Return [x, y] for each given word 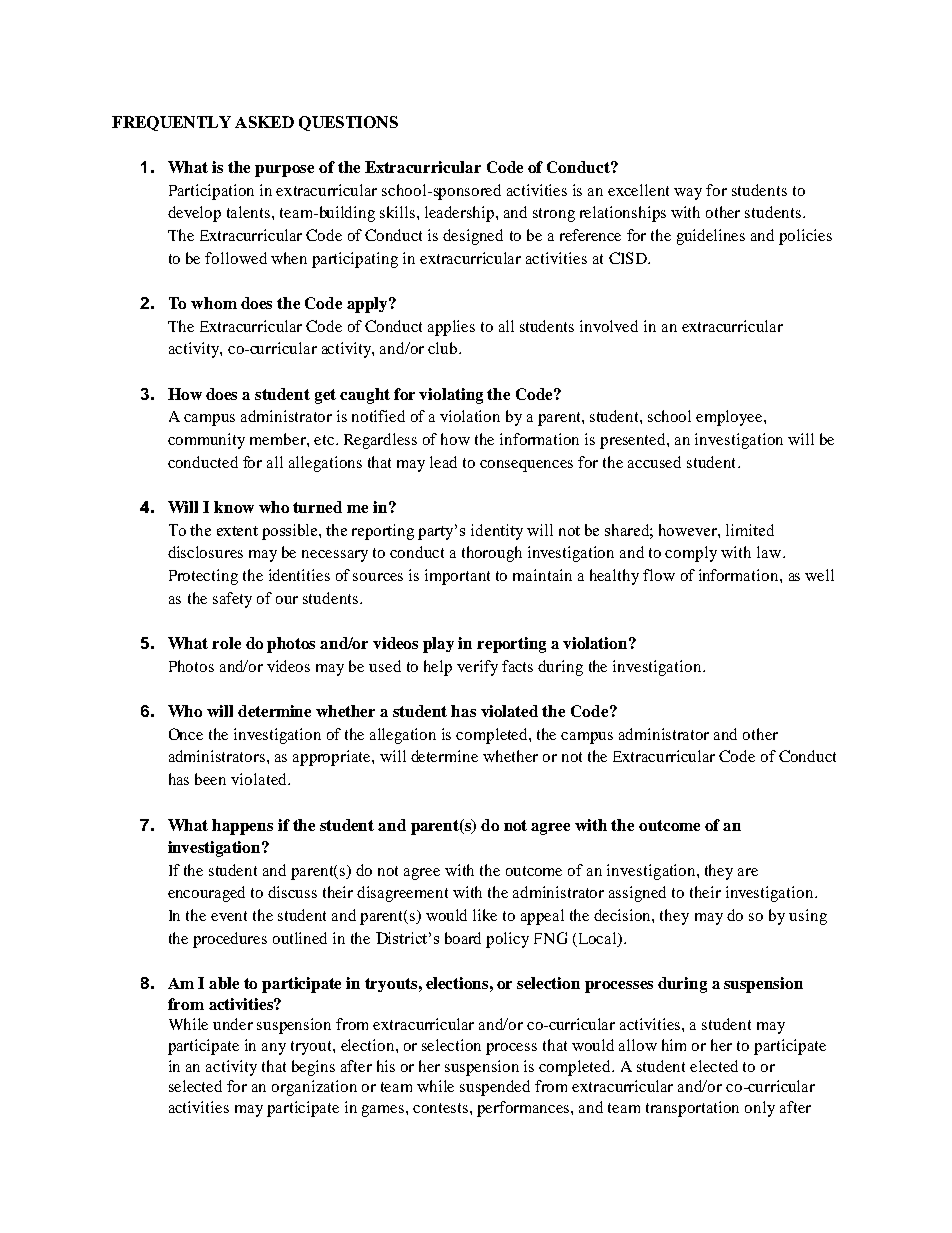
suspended [495, 1088]
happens [242, 827]
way [688, 194]
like [485, 915]
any [274, 1049]
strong [554, 215]
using [808, 917]
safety [232, 600]
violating [451, 396]
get [325, 396]
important [457, 577]
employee [730, 418]
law [770, 552]
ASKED [264, 122]
